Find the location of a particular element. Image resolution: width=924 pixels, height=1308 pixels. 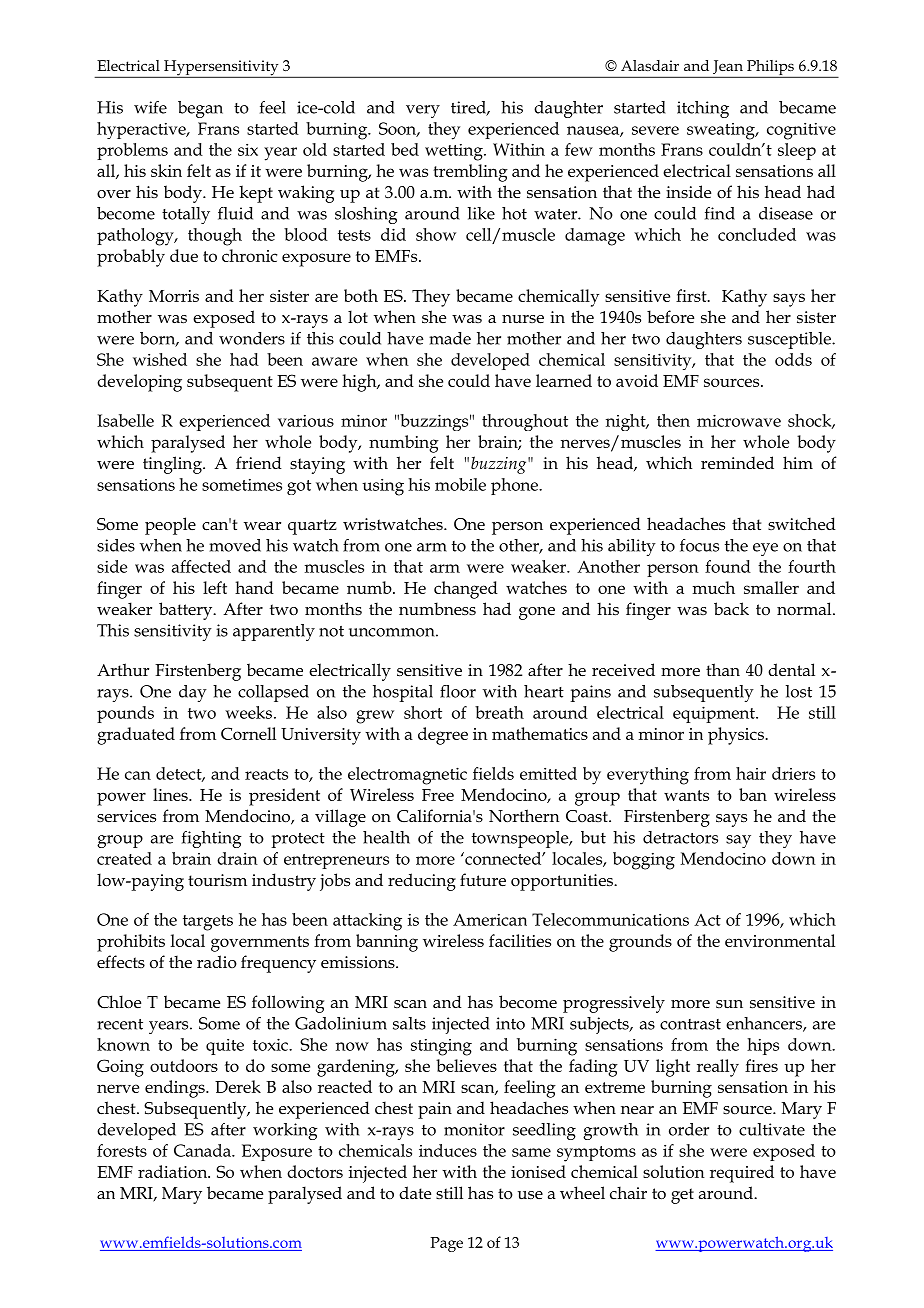

radiation is located at coordinates (174, 1171).
